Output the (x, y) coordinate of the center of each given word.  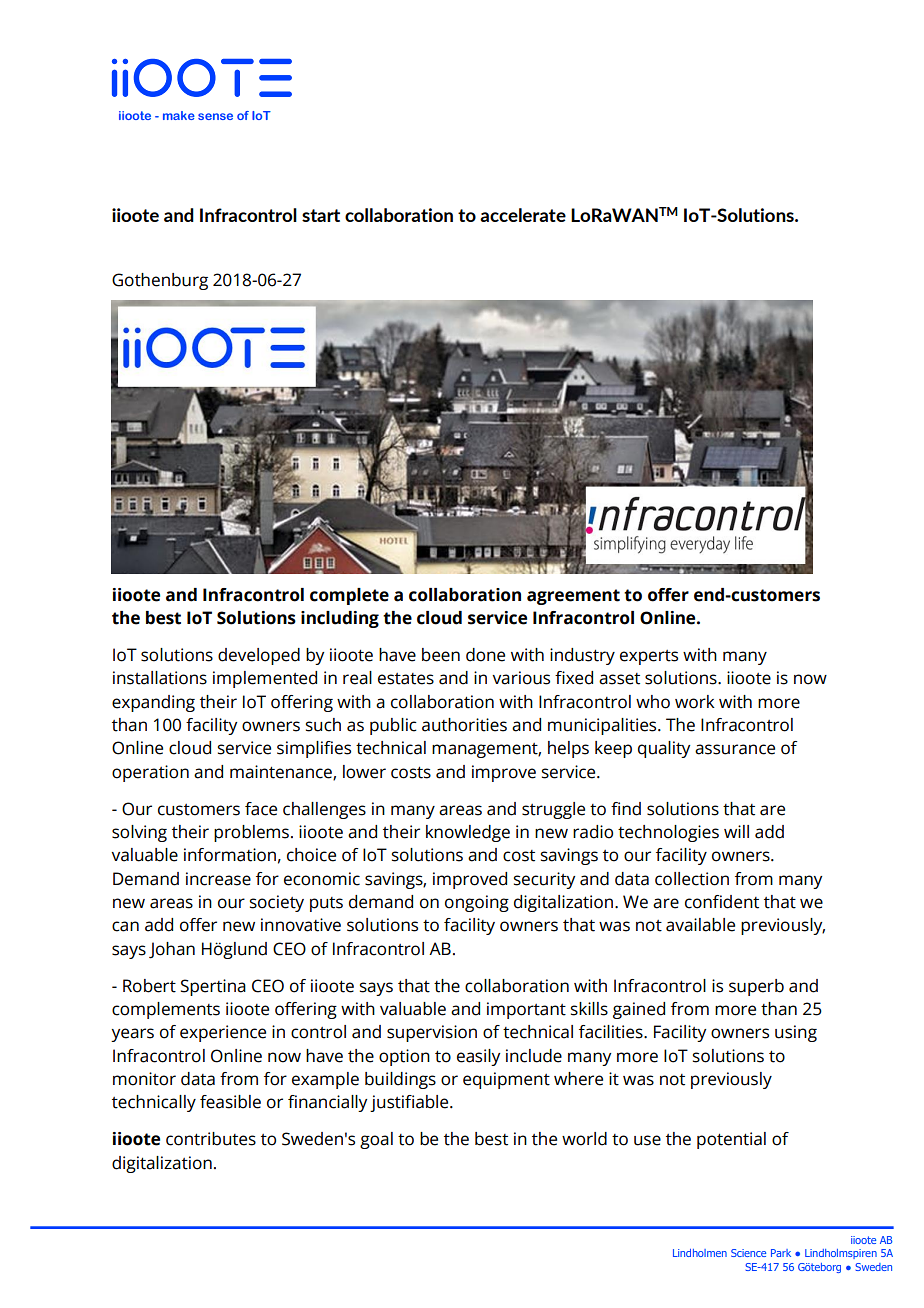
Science (748, 1253)
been (441, 655)
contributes (211, 1139)
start (321, 215)
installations (160, 678)
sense (215, 116)
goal (376, 1140)
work (695, 702)
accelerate (523, 215)
